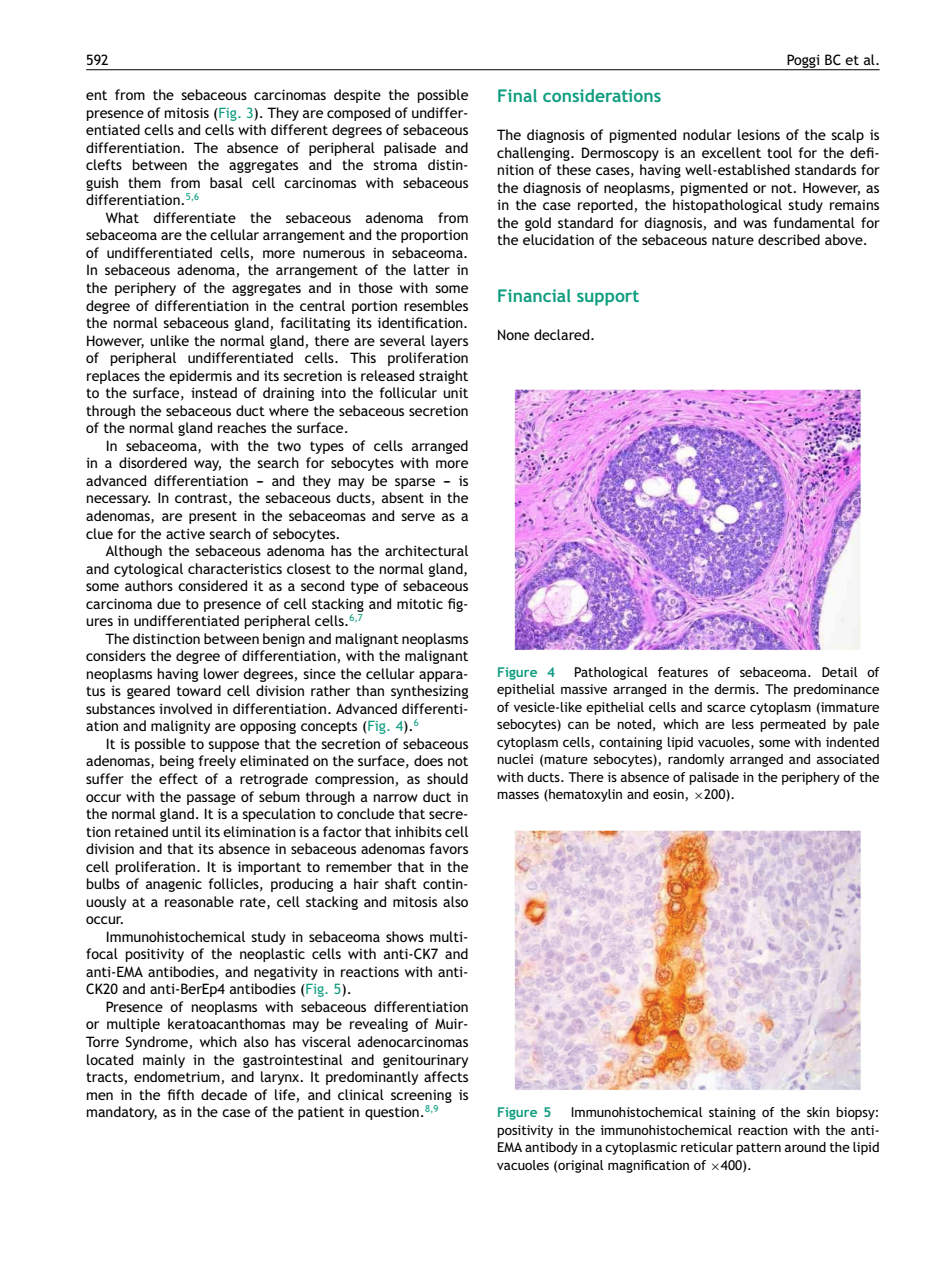 This document has height=1270, width=952. Describe the element at coordinates (803, 62) in the document. I see `Poggi` at that location.
